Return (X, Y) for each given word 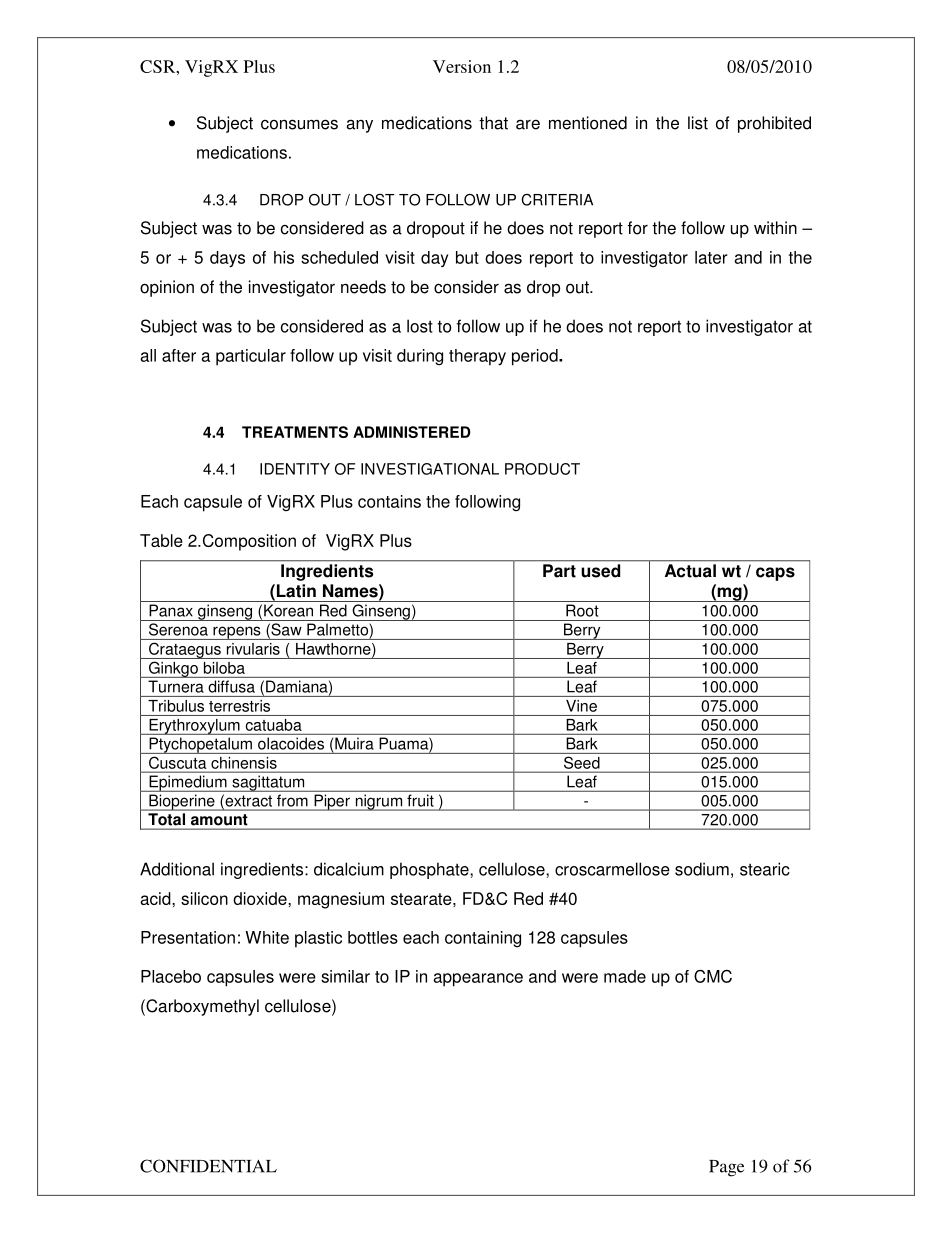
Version (462, 66)
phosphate (430, 870)
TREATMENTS (295, 432)
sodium (702, 869)
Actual (690, 571)
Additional (177, 869)
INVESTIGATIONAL (430, 469)
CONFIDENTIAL (208, 1166)
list (698, 123)
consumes (299, 124)
